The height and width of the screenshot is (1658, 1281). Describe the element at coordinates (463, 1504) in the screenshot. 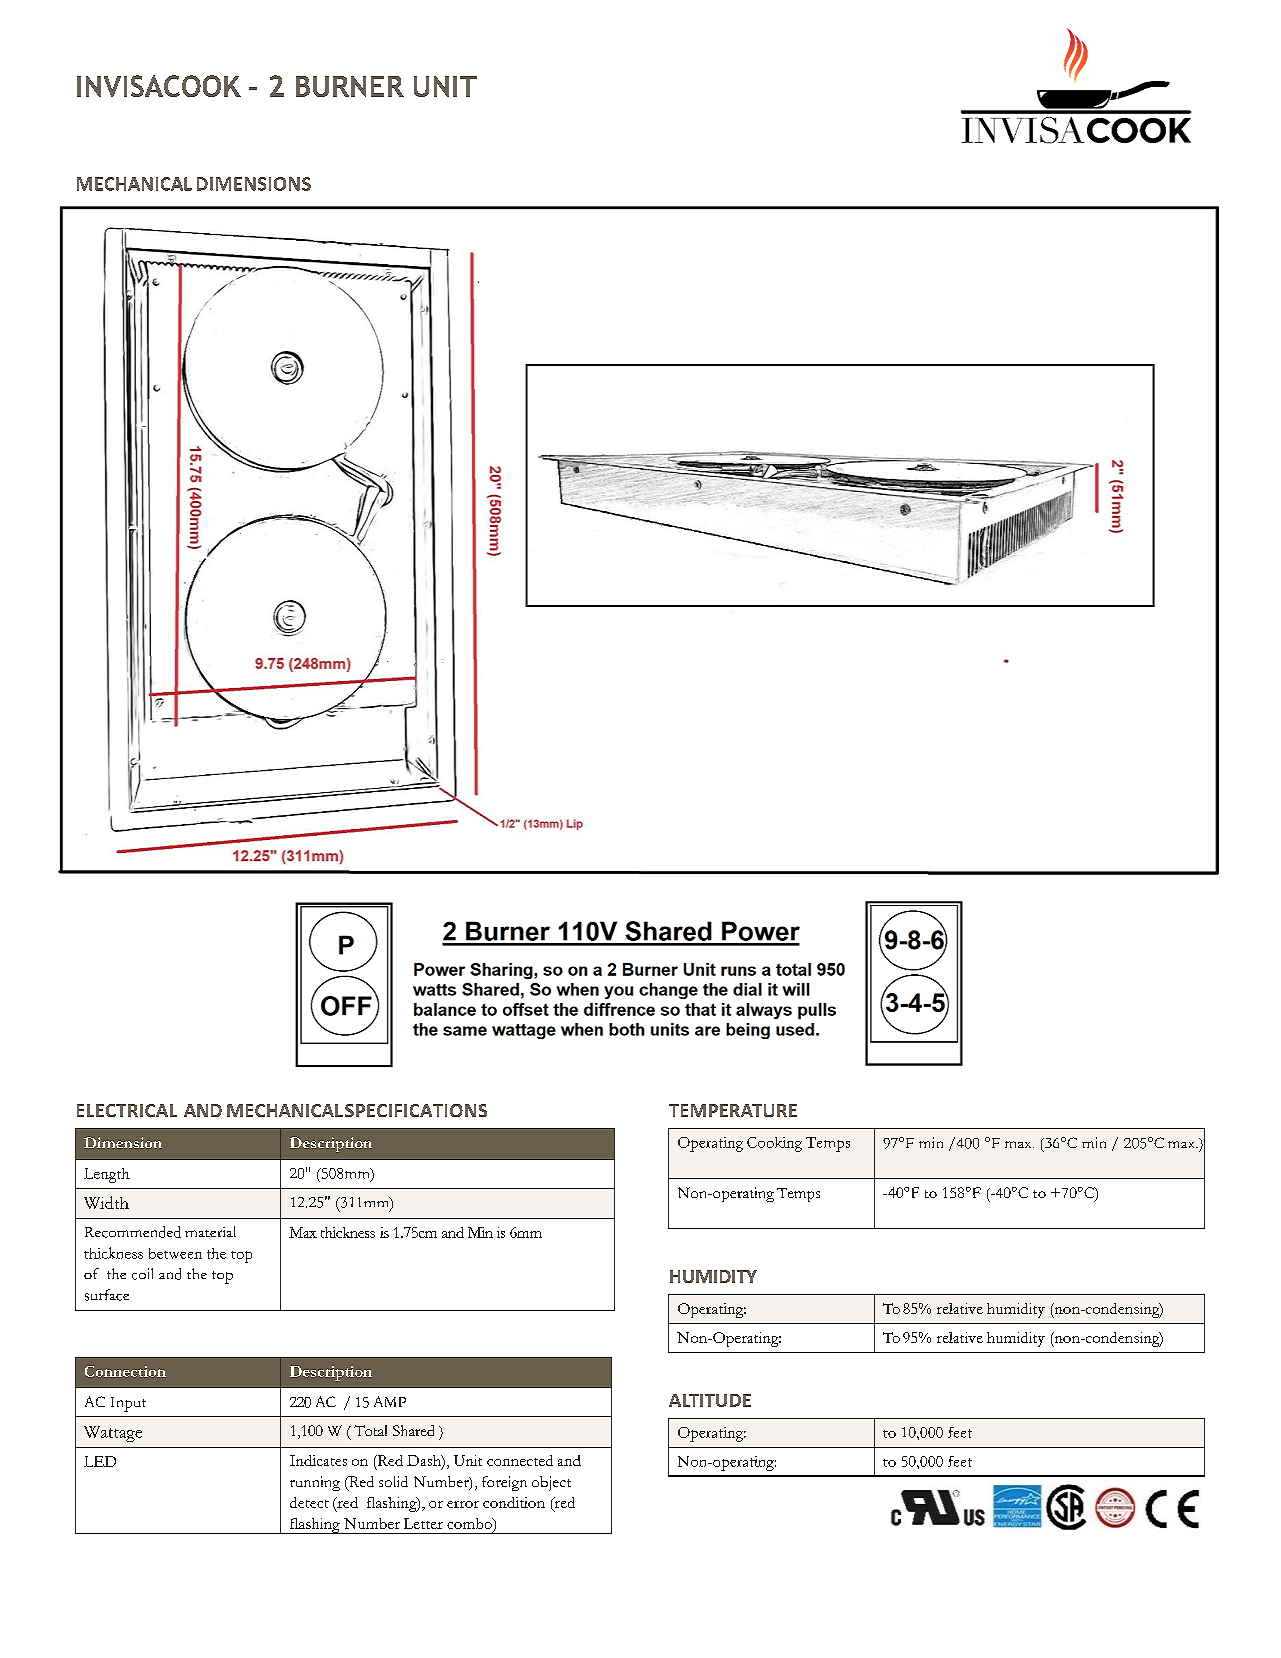

I see `error` at that location.
